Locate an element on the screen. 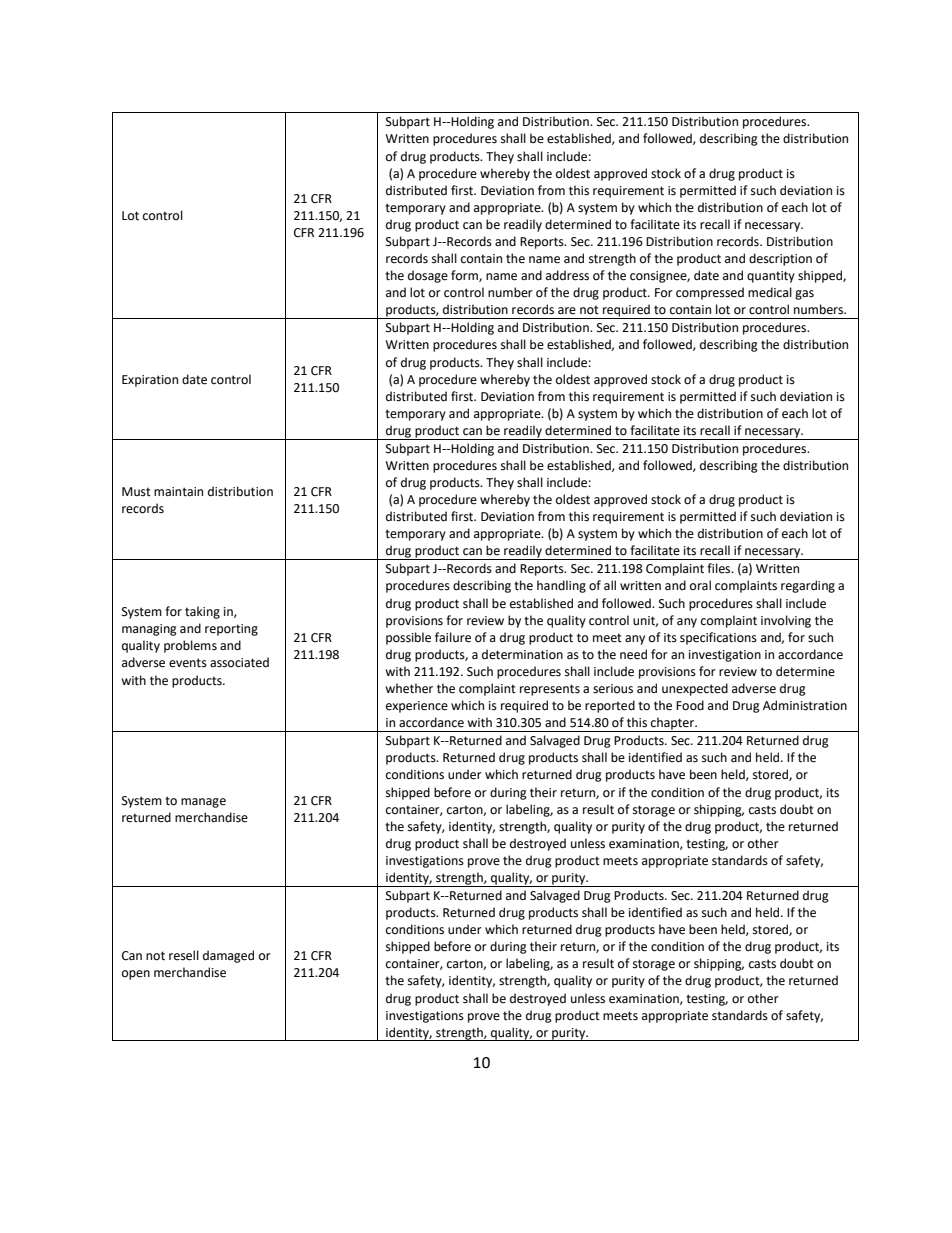 Image resolution: width=952 pixels, height=1233 pixels. taking is located at coordinates (202, 612).
